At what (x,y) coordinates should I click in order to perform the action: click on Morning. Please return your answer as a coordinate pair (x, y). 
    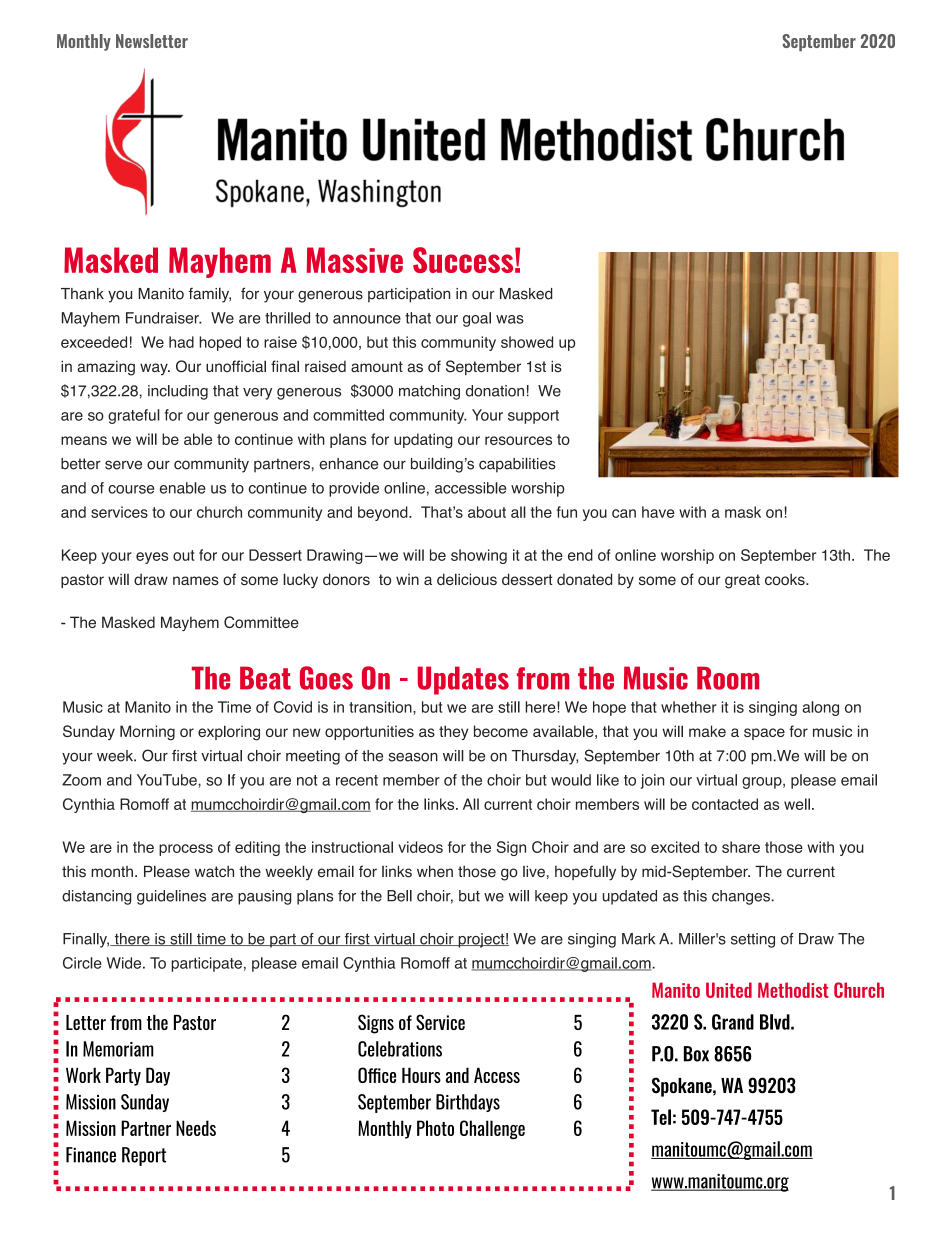
    Looking at the image, I should click on (147, 733).
